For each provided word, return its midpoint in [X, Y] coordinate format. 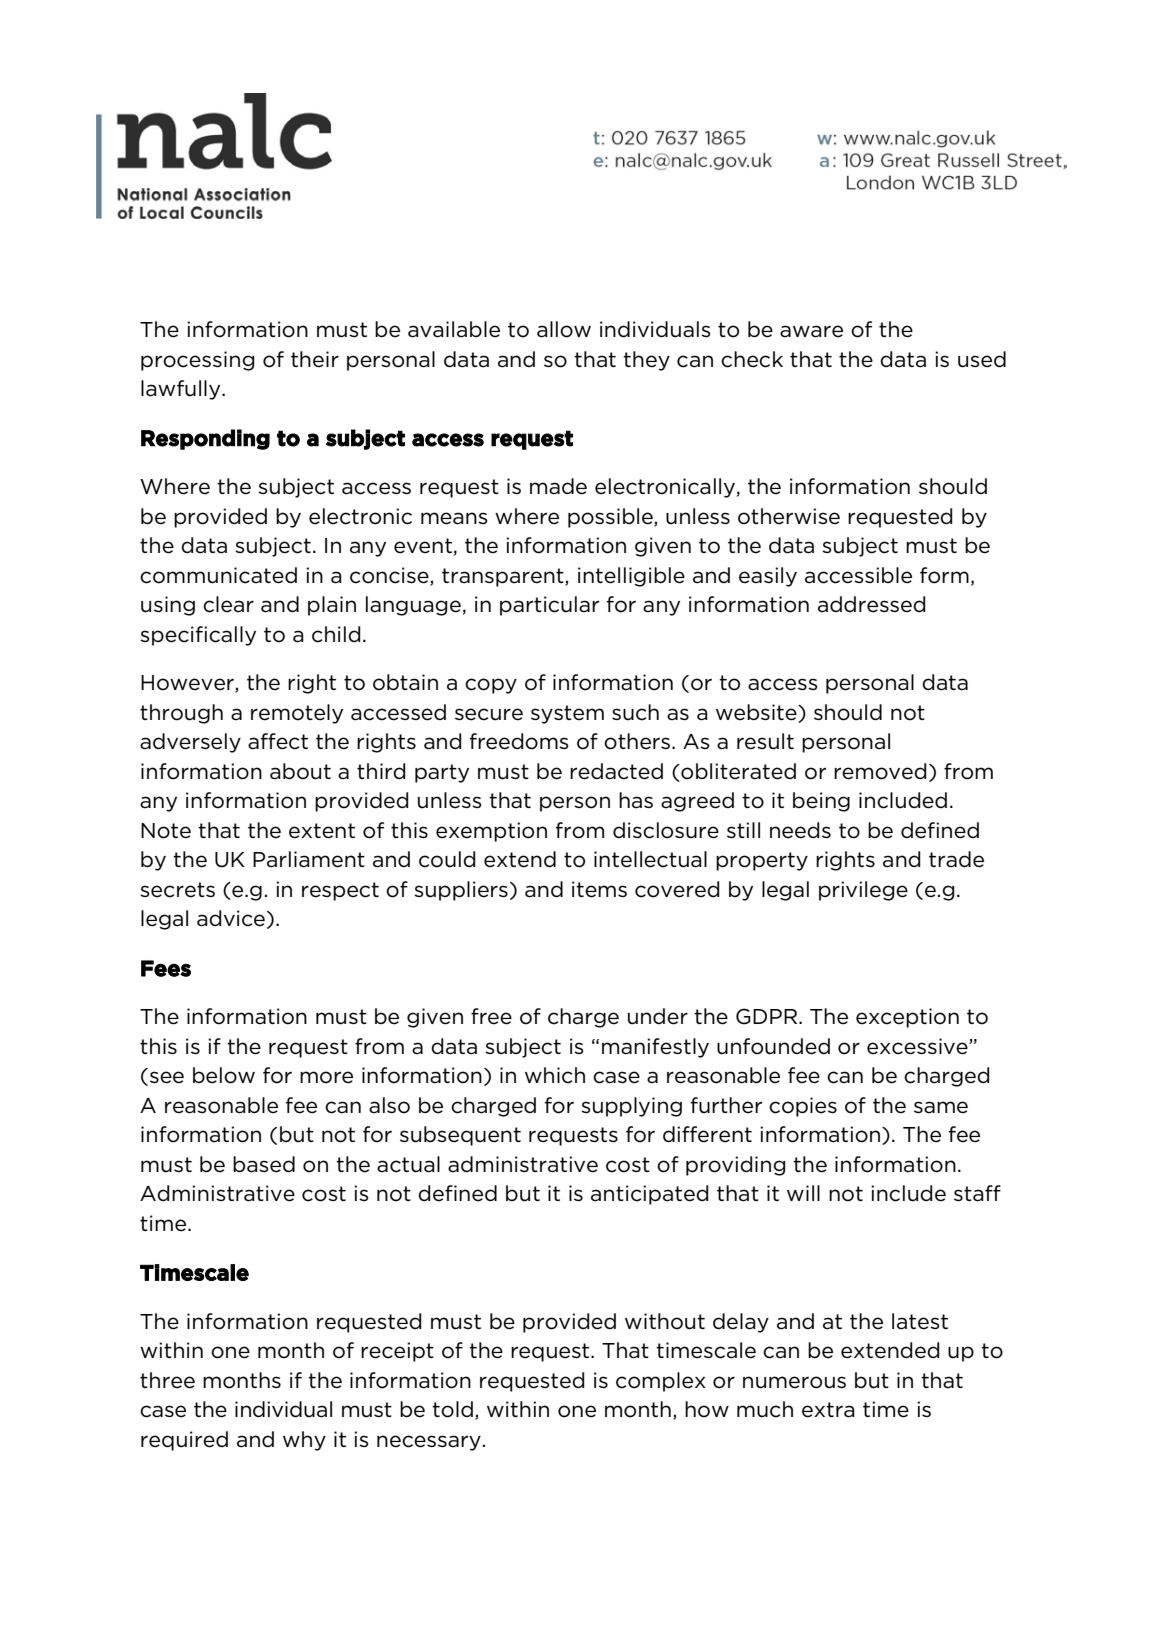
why [304, 1441]
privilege [863, 891]
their [315, 359]
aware [811, 331]
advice [231, 918]
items [599, 889]
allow [564, 329]
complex [661, 1382]
